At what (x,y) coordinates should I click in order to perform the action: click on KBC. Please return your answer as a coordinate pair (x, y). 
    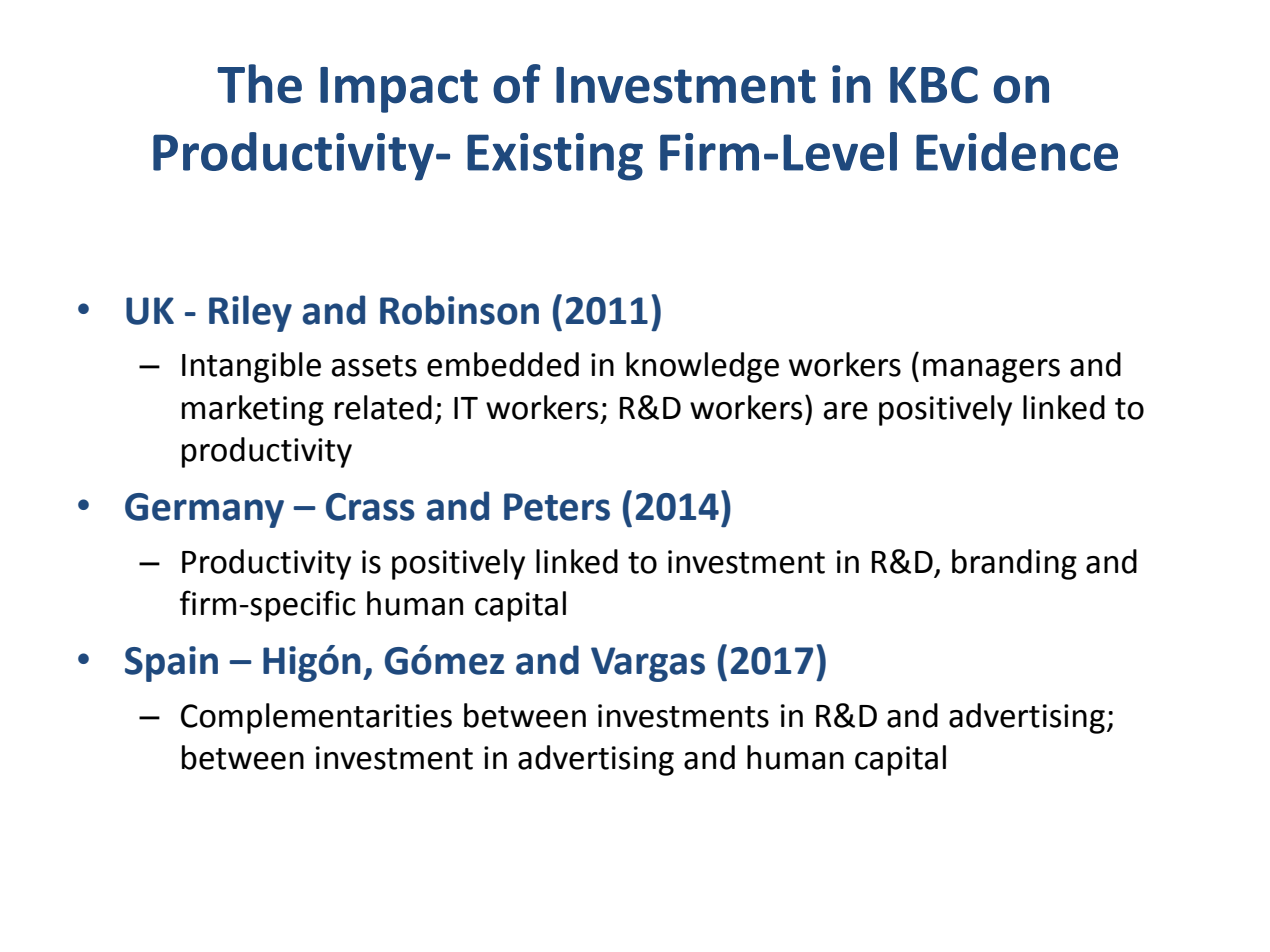
    Looking at the image, I should click on (934, 84).
